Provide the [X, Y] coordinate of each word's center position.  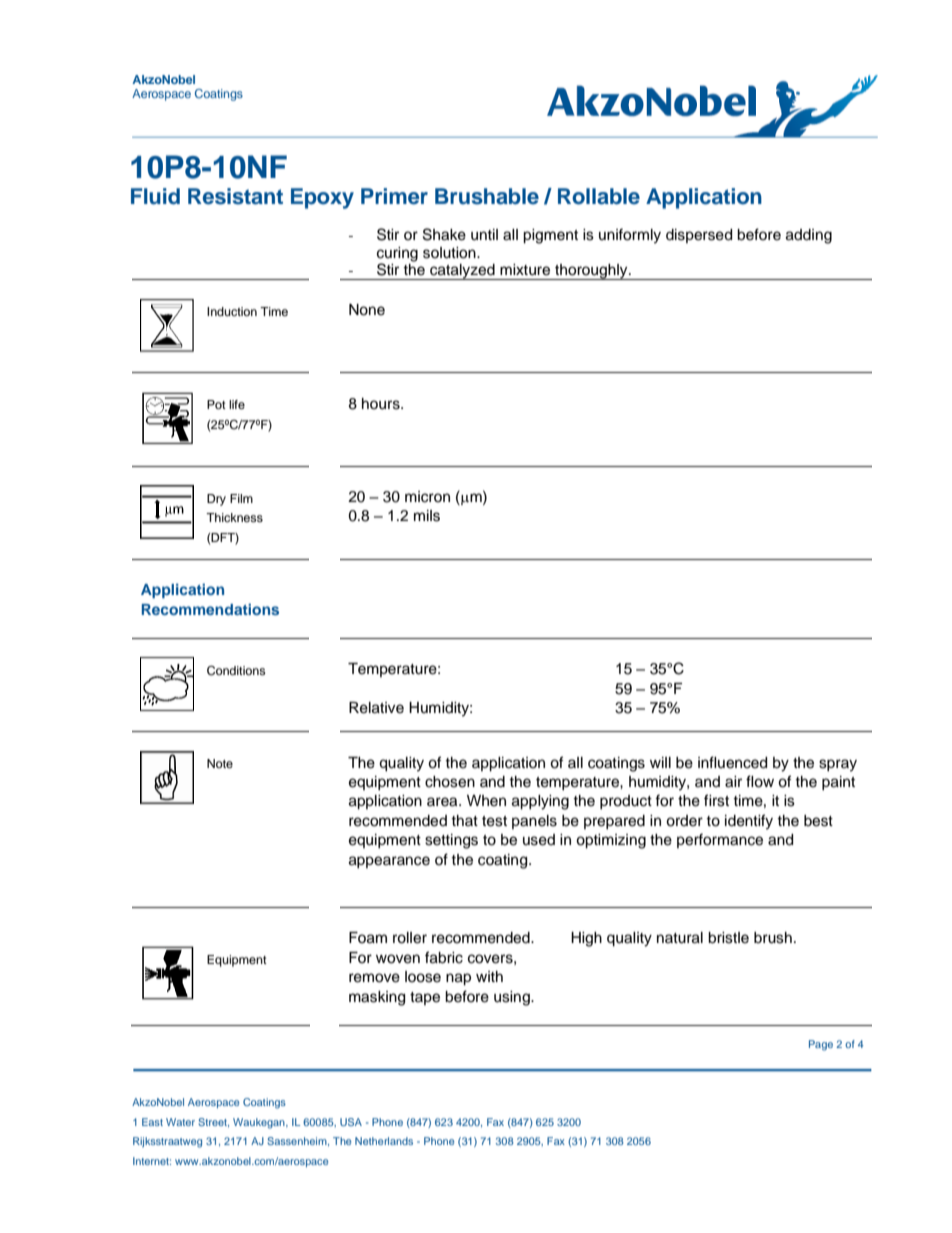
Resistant [235, 196]
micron [427, 497]
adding [809, 236]
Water [180, 1122]
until [484, 235]
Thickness [234, 517]
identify [749, 822]
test [494, 821]
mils [427, 516]
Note [220, 763]
